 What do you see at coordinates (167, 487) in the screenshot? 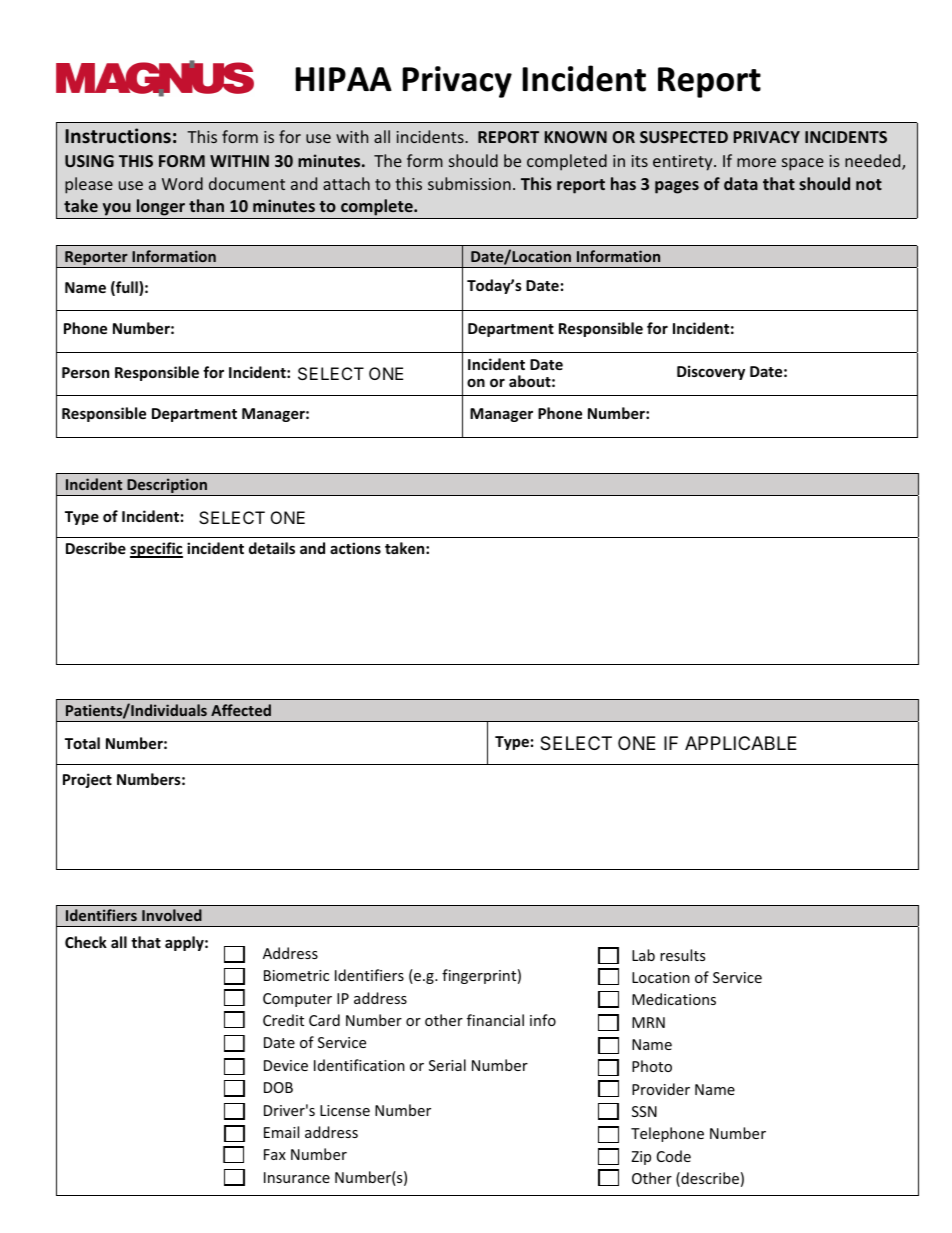
I see `Description` at bounding box center [167, 487].
